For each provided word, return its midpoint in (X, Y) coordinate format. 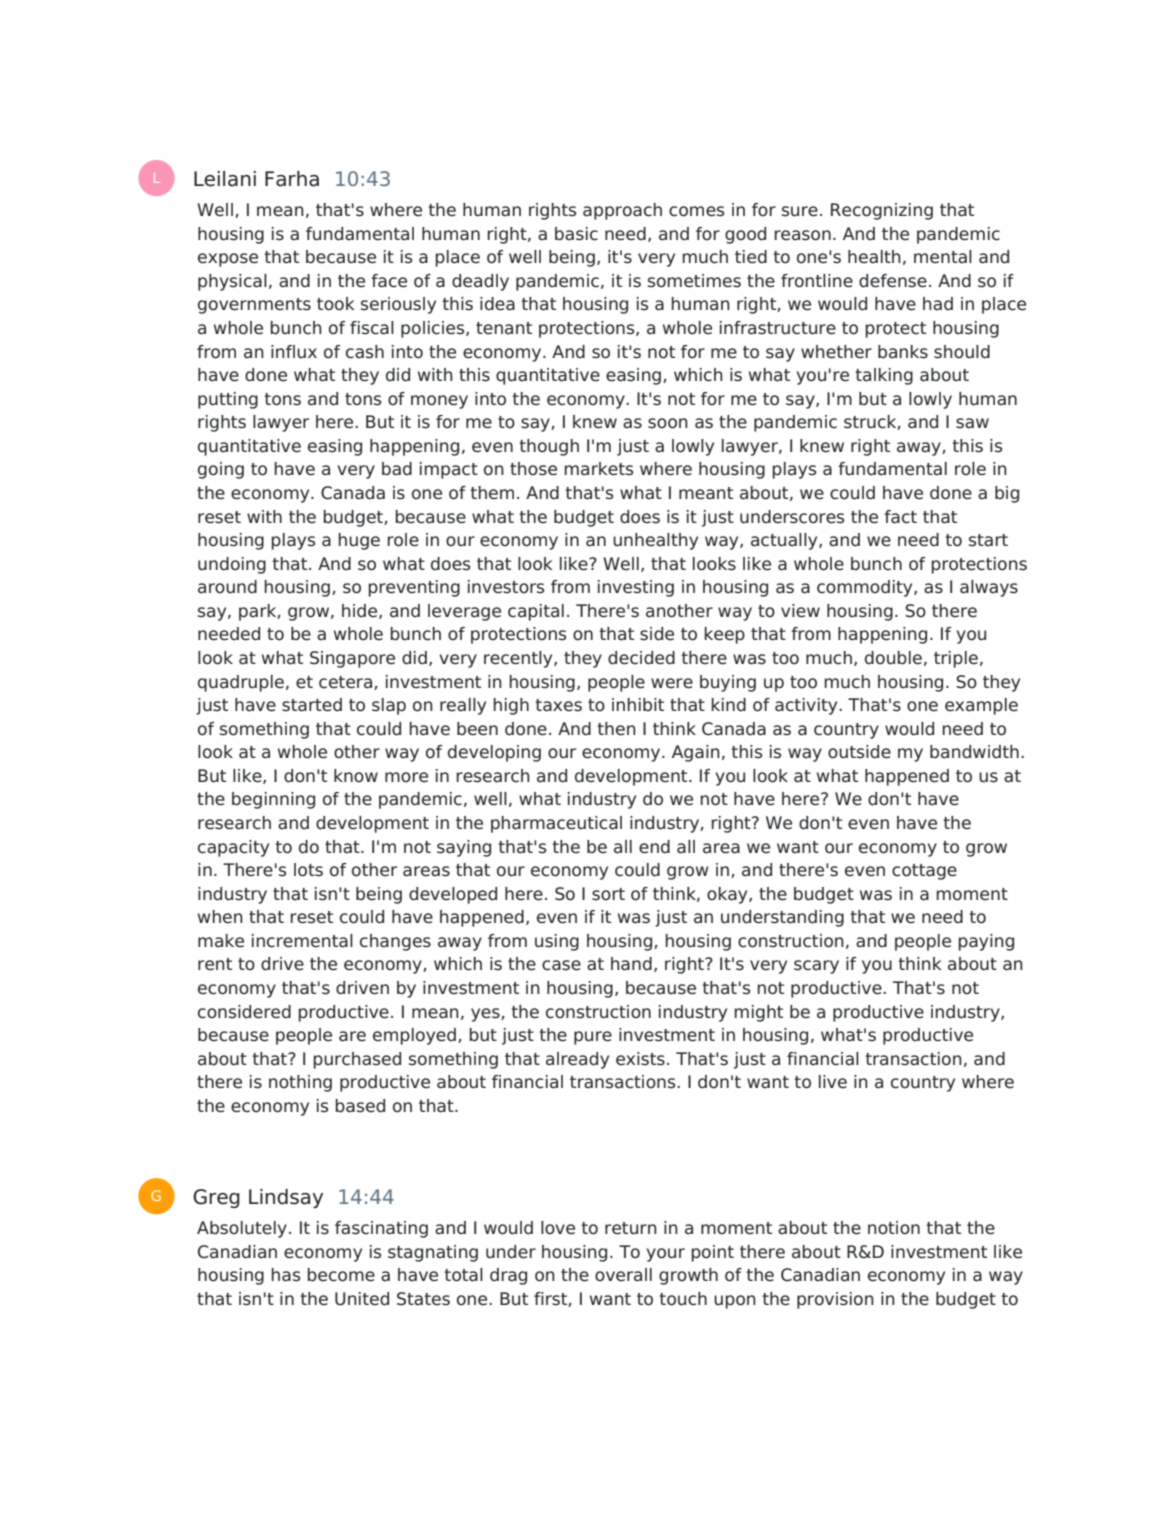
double (893, 658)
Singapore (352, 659)
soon (668, 423)
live (833, 1082)
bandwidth (974, 752)
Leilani (225, 179)
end (654, 847)
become (341, 1275)
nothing (300, 1083)
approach (622, 211)
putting (228, 400)
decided (641, 658)
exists (640, 1059)
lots (308, 870)
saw (972, 423)
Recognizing (882, 211)
